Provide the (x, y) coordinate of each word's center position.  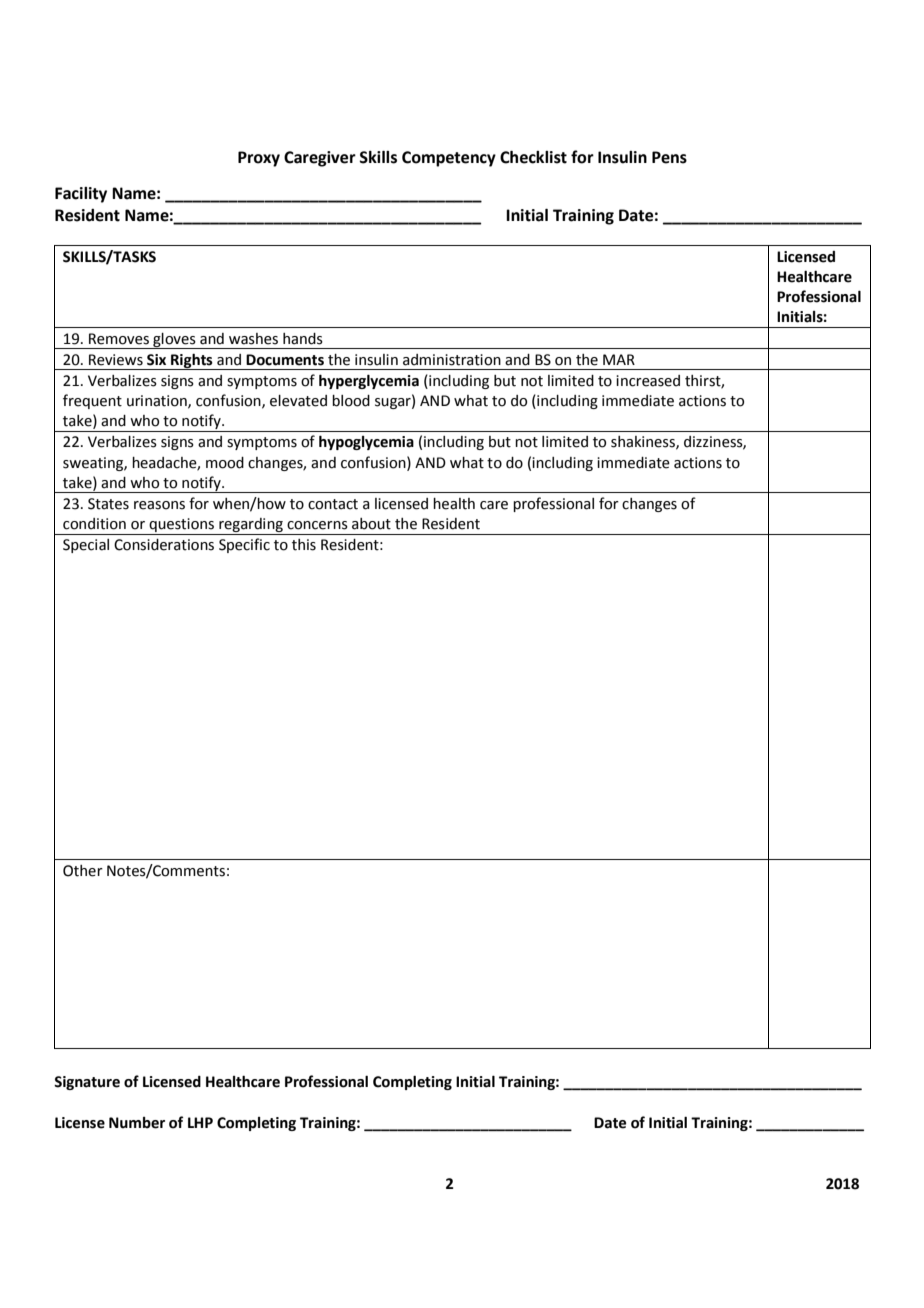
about (371, 524)
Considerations (164, 545)
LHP (200, 1122)
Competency (449, 159)
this (304, 545)
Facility (81, 195)
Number (137, 1123)
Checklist (533, 157)
